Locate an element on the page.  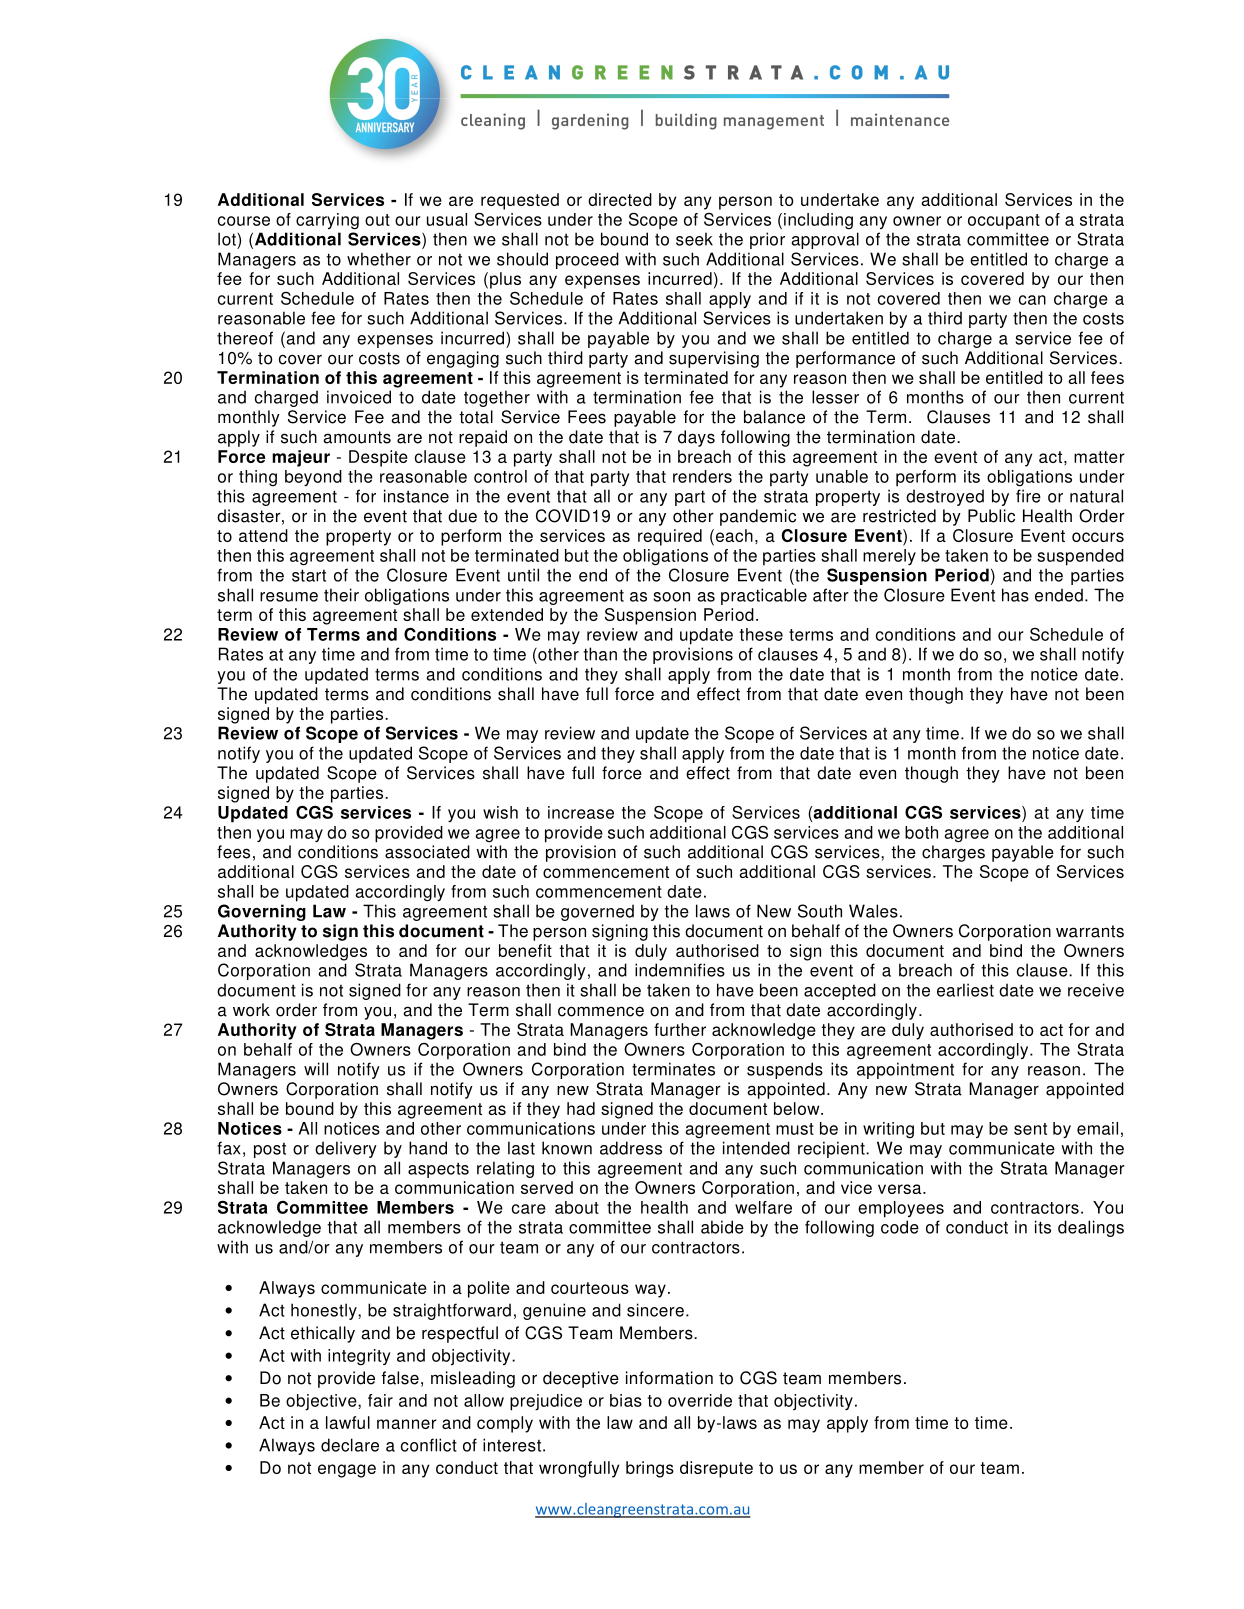
increase is located at coordinates (581, 812).
